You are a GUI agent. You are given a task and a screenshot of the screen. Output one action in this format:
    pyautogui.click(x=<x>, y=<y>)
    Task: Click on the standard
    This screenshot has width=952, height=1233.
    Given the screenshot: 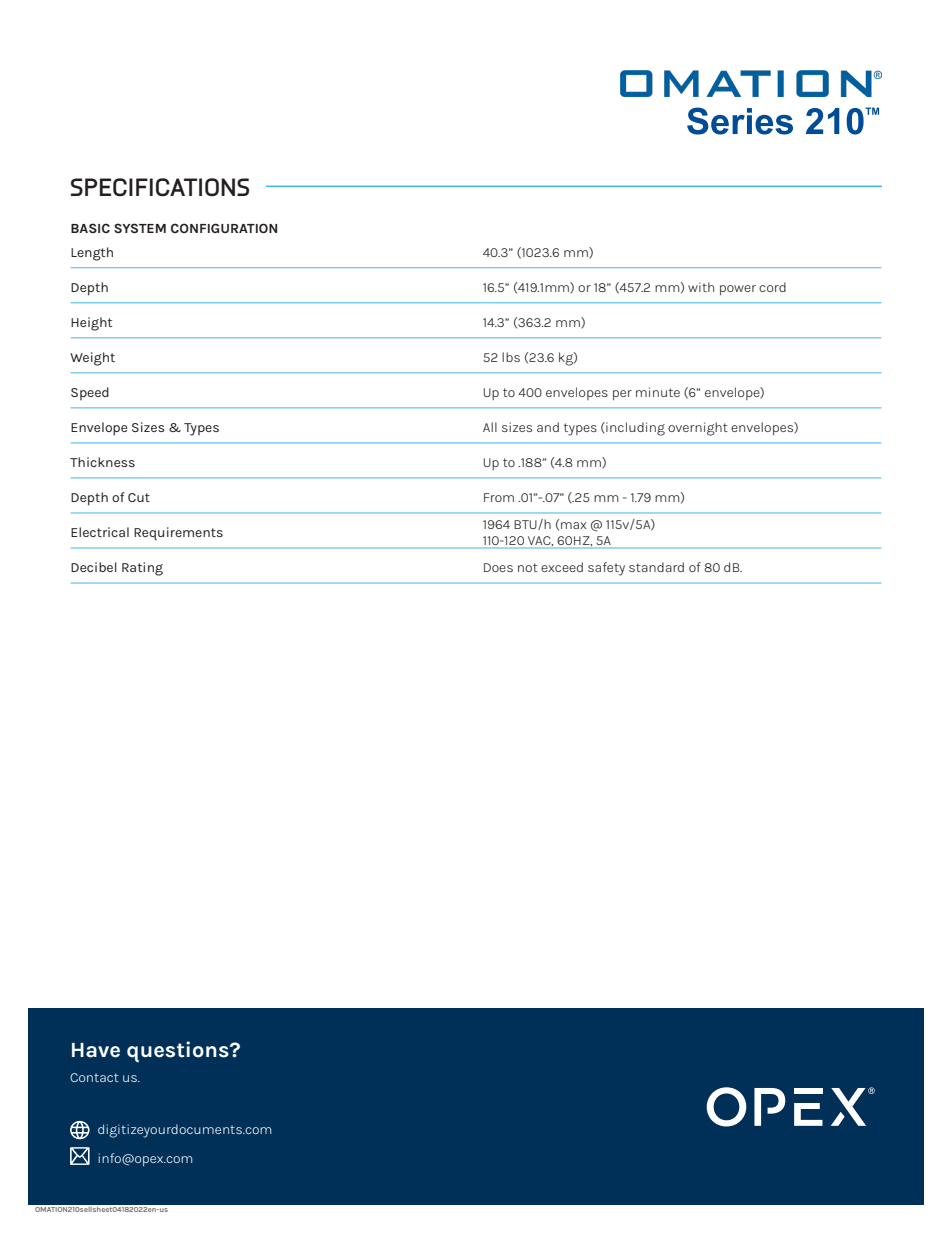 What is the action you would take?
    pyautogui.click(x=656, y=567)
